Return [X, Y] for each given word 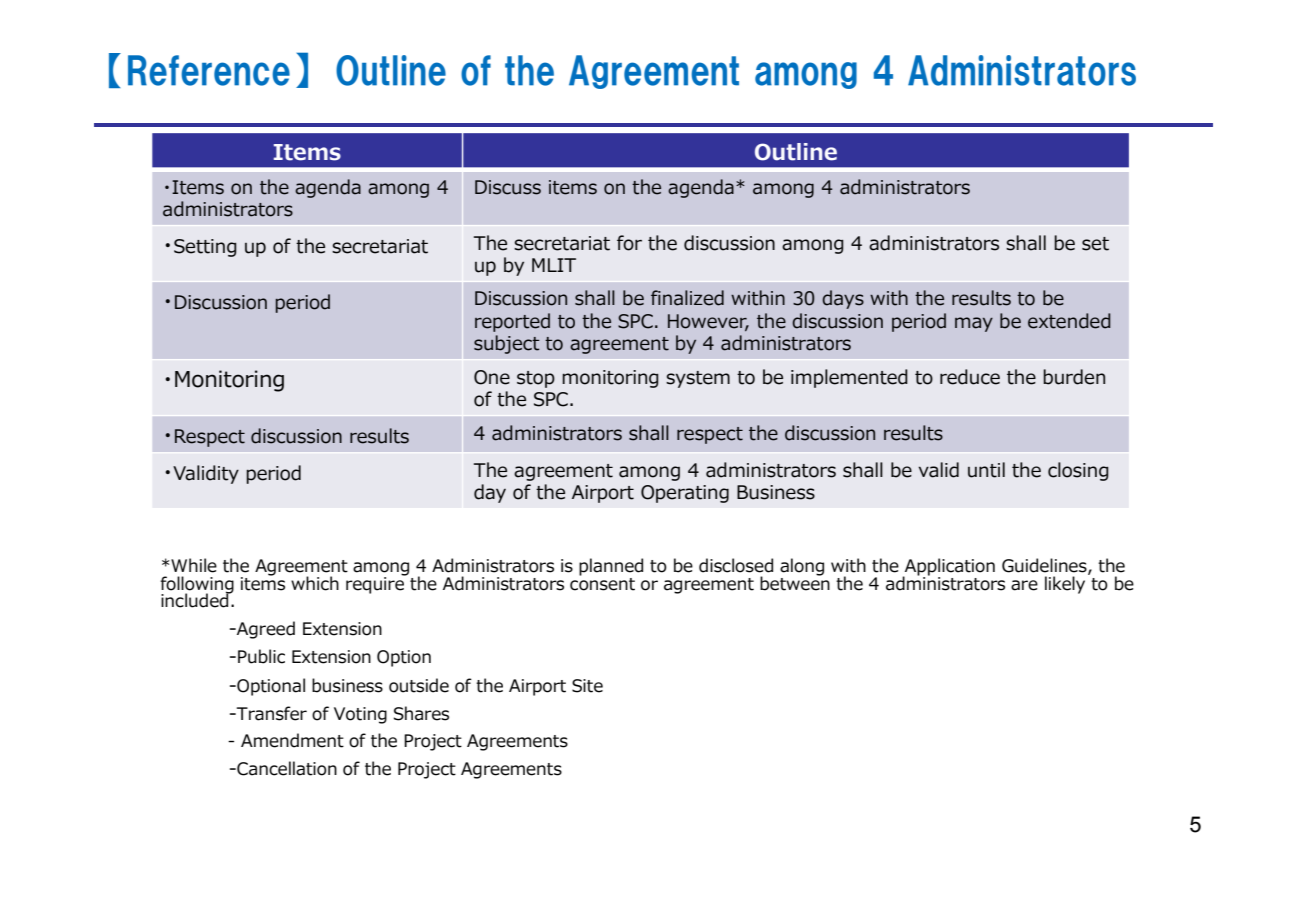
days [843, 299]
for [629, 243]
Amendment [292, 740]
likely [1065, 585]
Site [587, 686]
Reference [209, 70]
